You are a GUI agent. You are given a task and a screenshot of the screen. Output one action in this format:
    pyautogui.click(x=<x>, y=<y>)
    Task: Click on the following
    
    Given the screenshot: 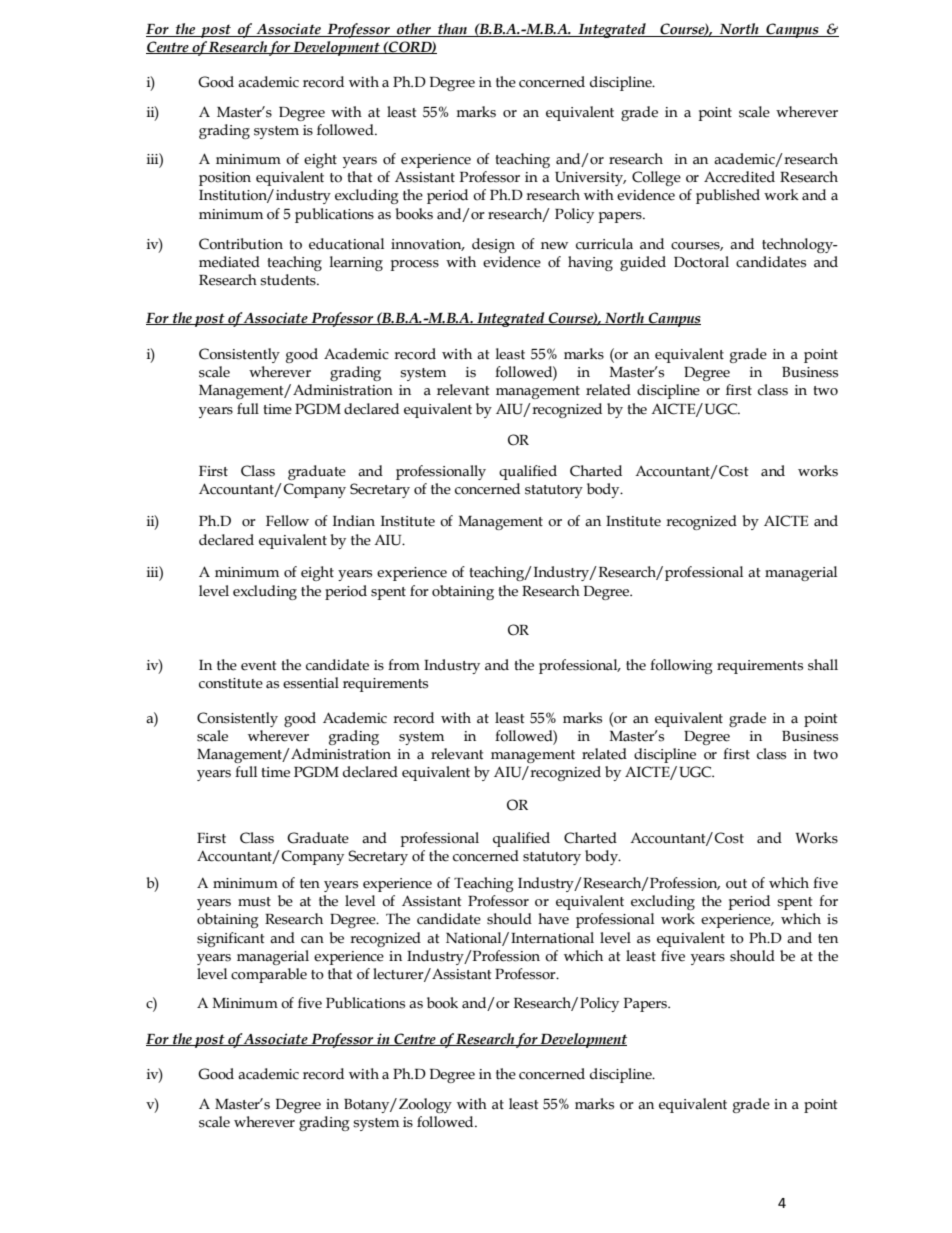 What is the action you would take?
    pyautogui.click(x=681, y=666)
